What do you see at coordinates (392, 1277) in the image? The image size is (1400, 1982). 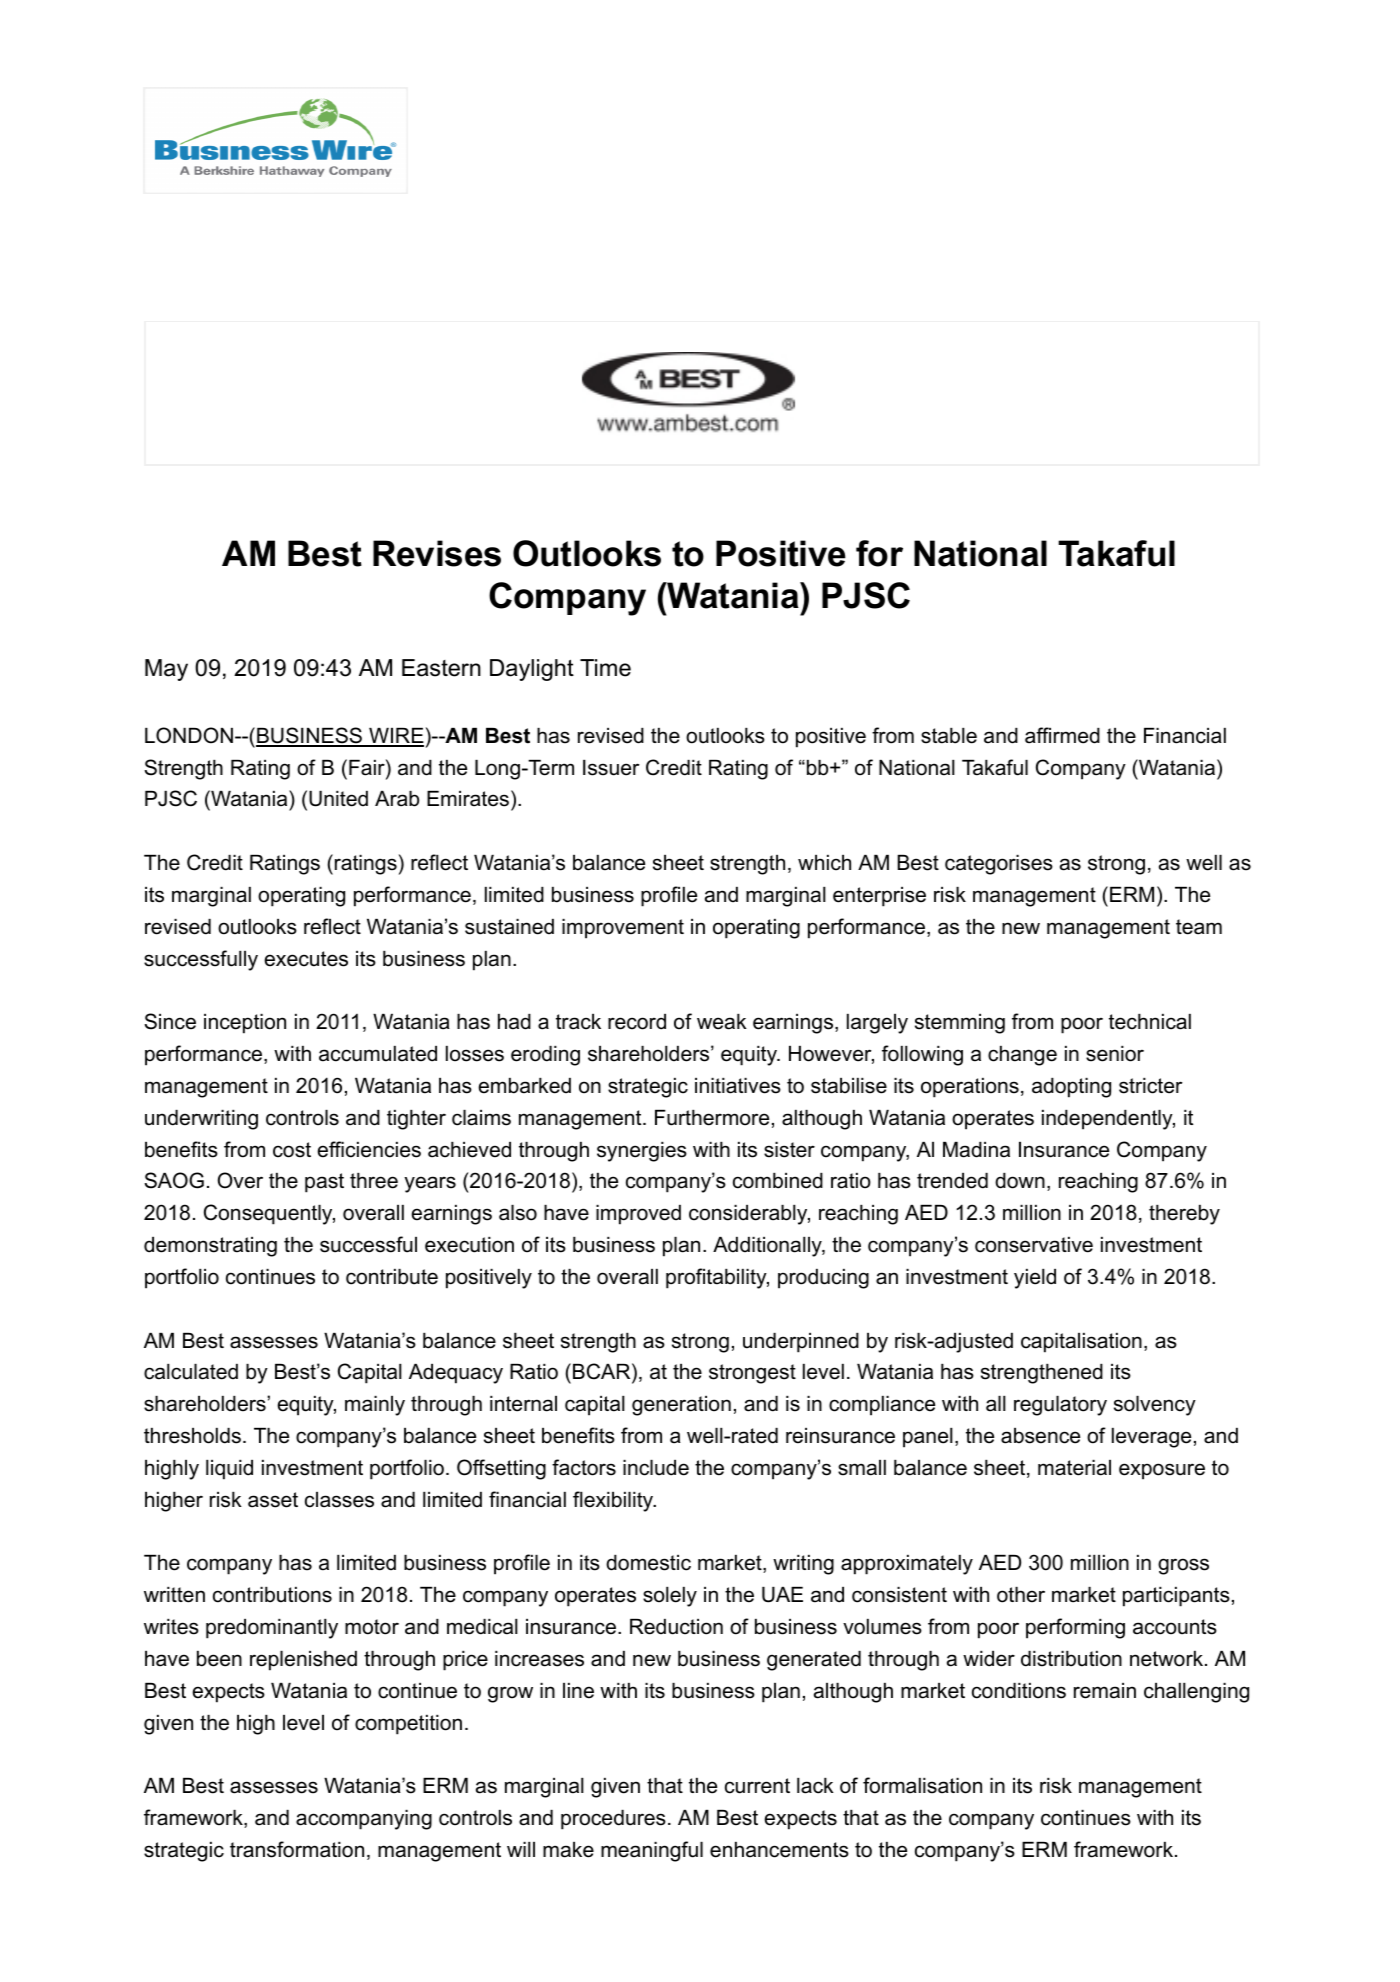 I see `contribute` at bounding box center [392, 1277].
